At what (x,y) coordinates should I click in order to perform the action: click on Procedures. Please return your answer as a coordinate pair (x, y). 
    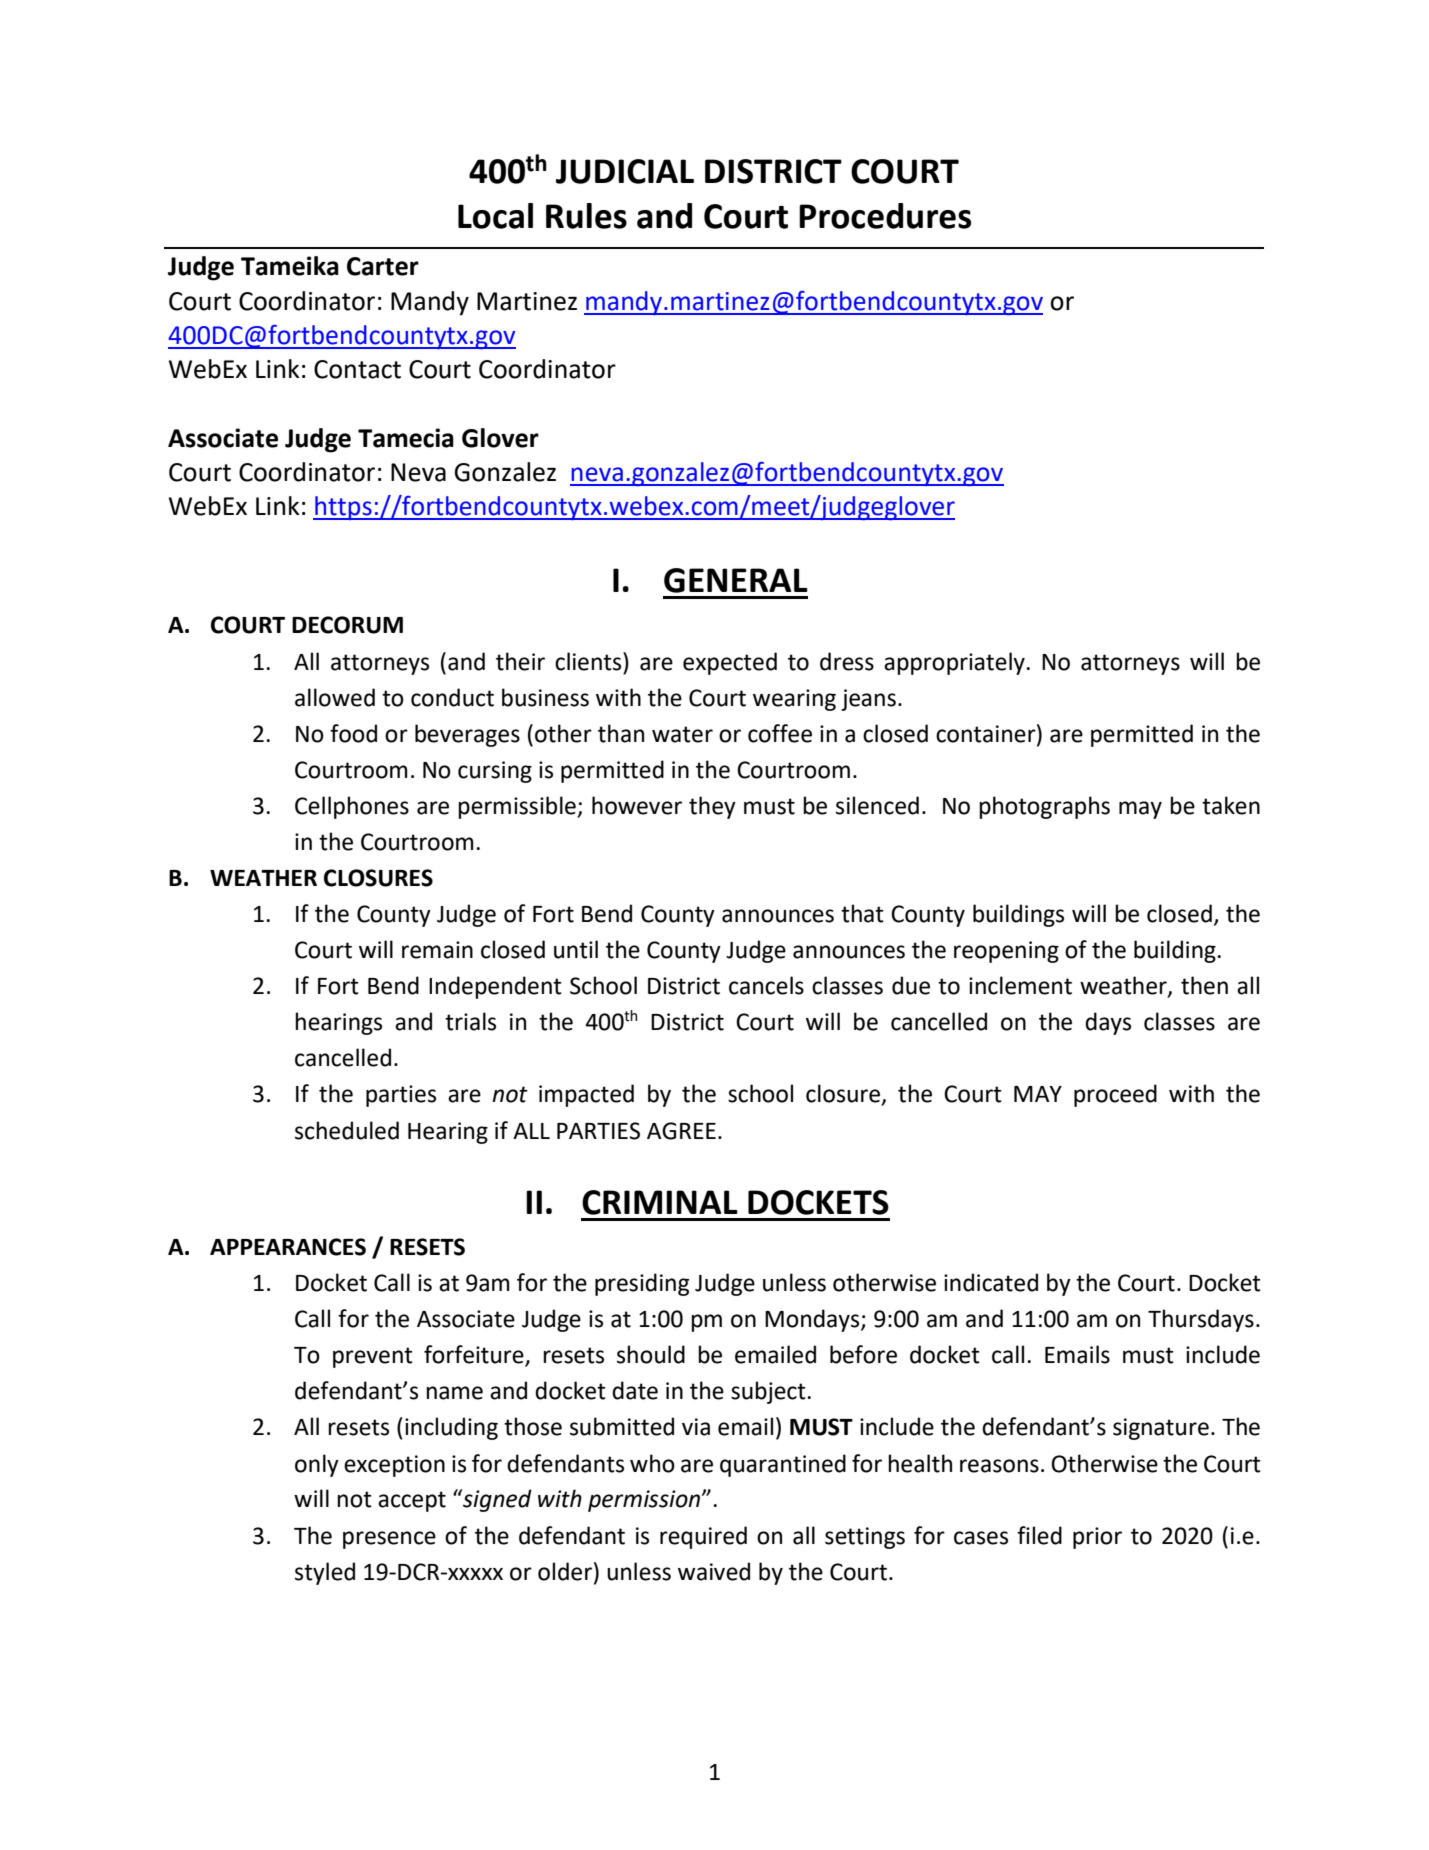
    Looking at the image, I should click on (885, 216).
